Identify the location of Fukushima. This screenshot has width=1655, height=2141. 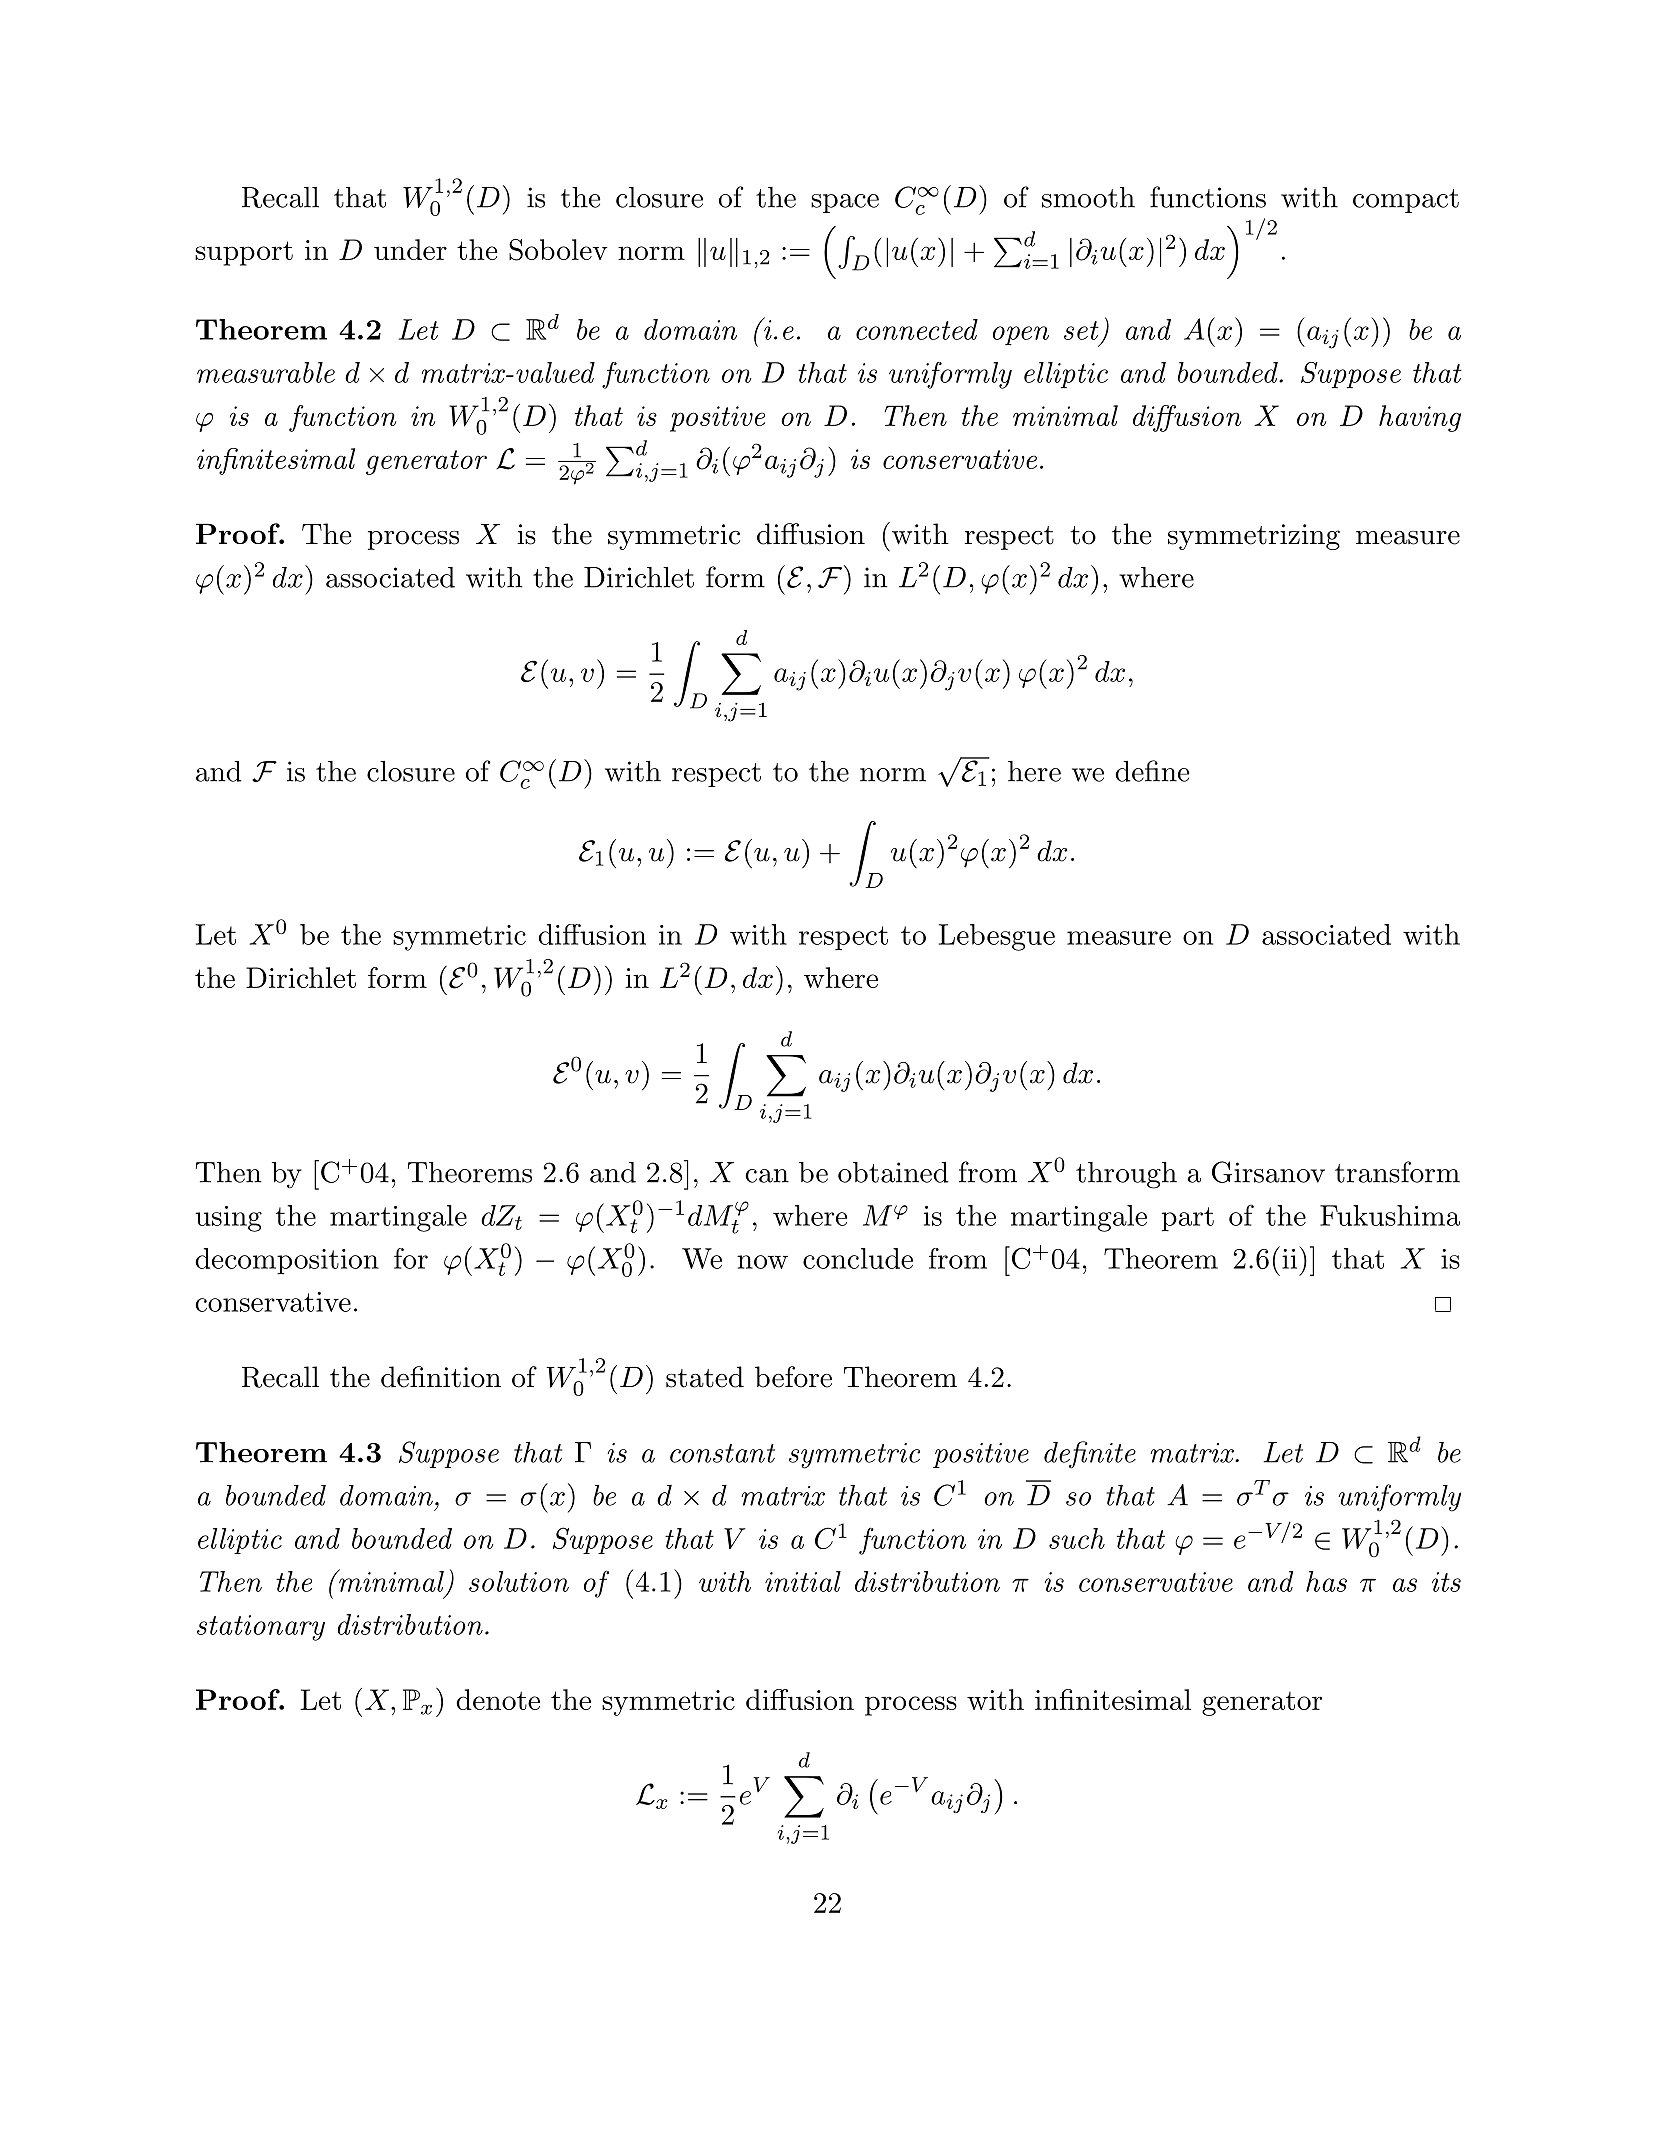
(1390, 1215).
